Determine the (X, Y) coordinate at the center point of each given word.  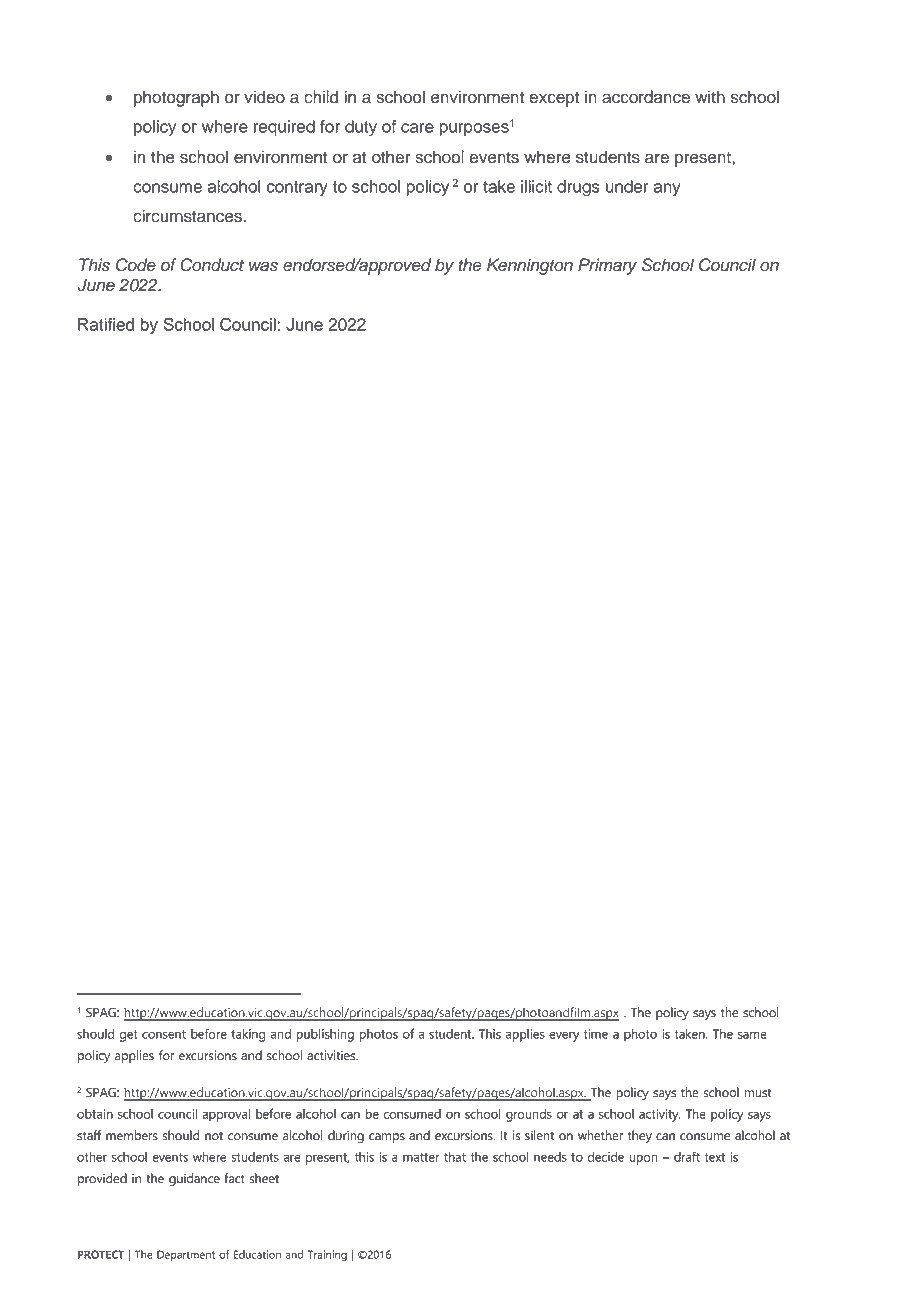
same (752, 1035)
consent (164, 1034)
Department (186, 1255)
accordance (646, 97)
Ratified (106, 324)
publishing (325, 1035)
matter (421, 1157)
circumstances (188, 216)
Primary (607, 266)
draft (687, 1156)
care (417, 128)
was (263, 266)
